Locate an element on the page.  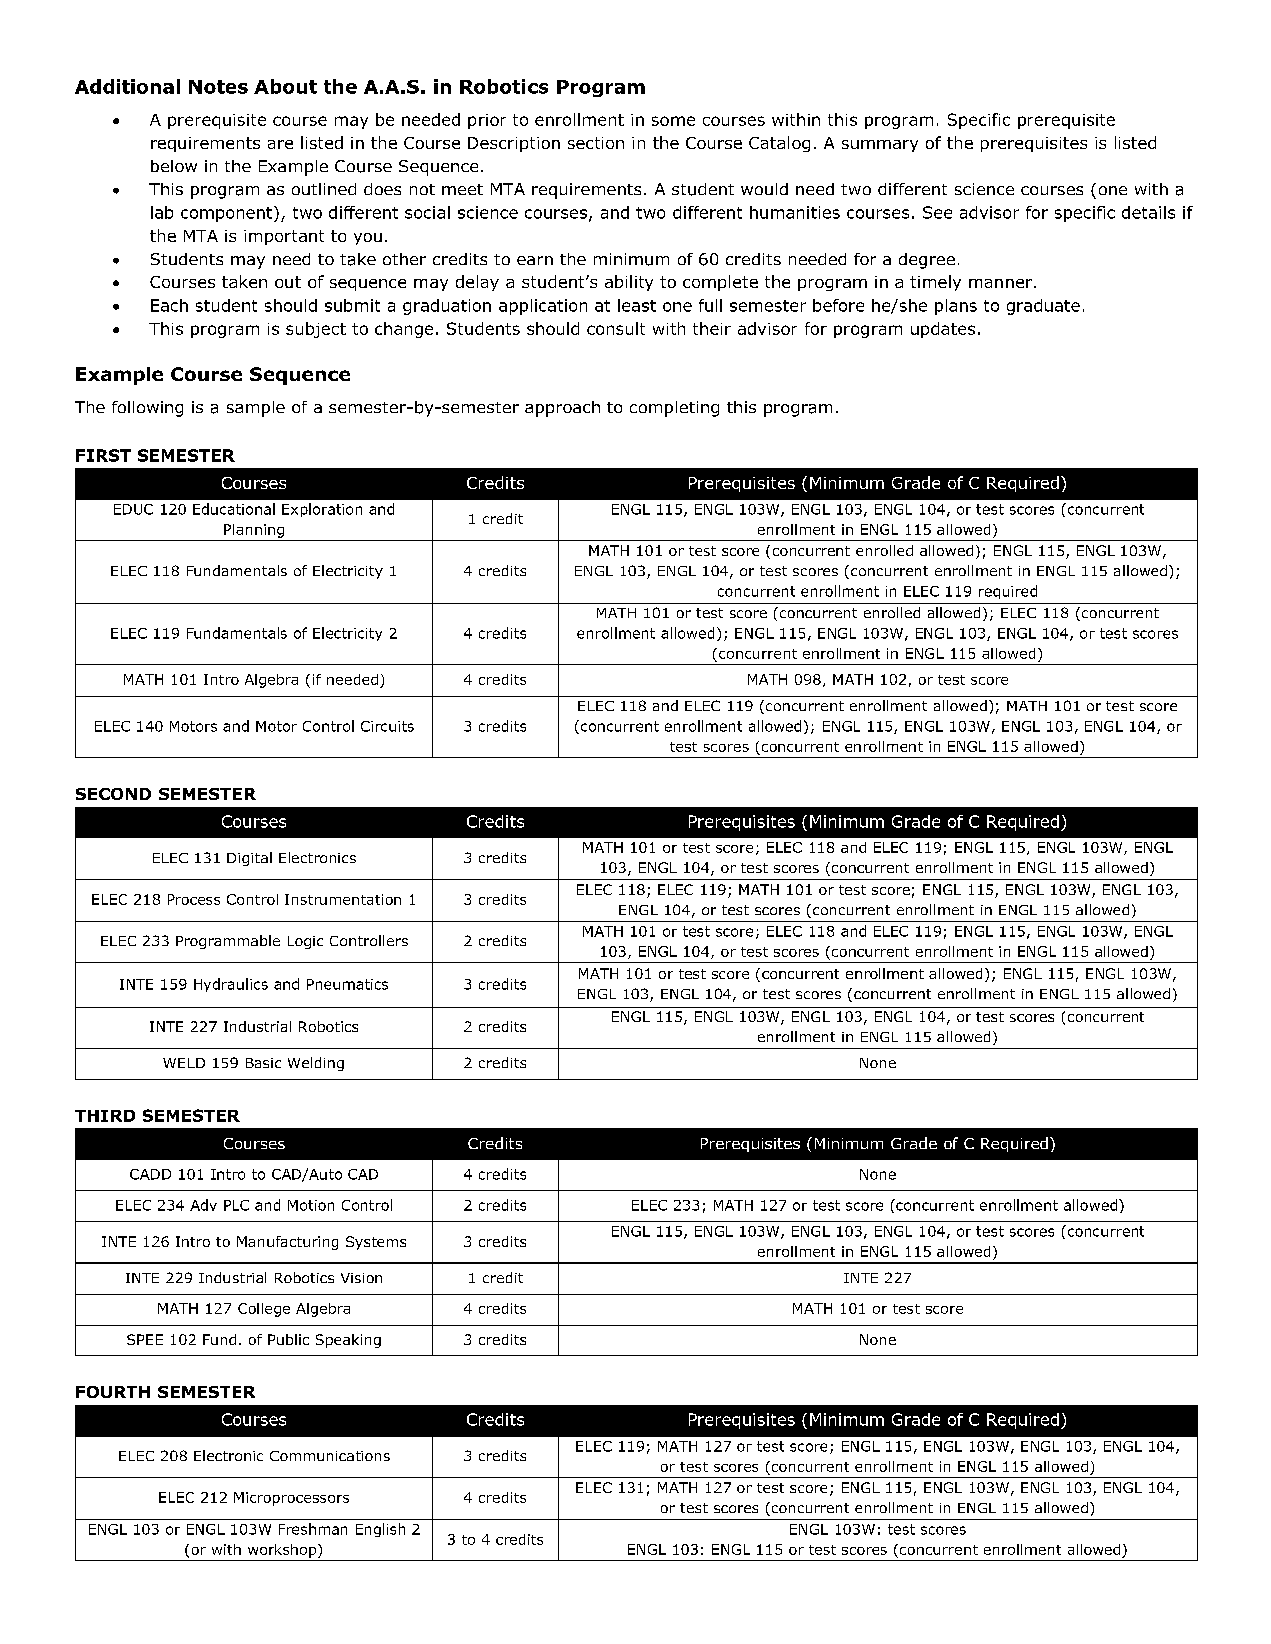
completing is located at coordinates (674, 409).
